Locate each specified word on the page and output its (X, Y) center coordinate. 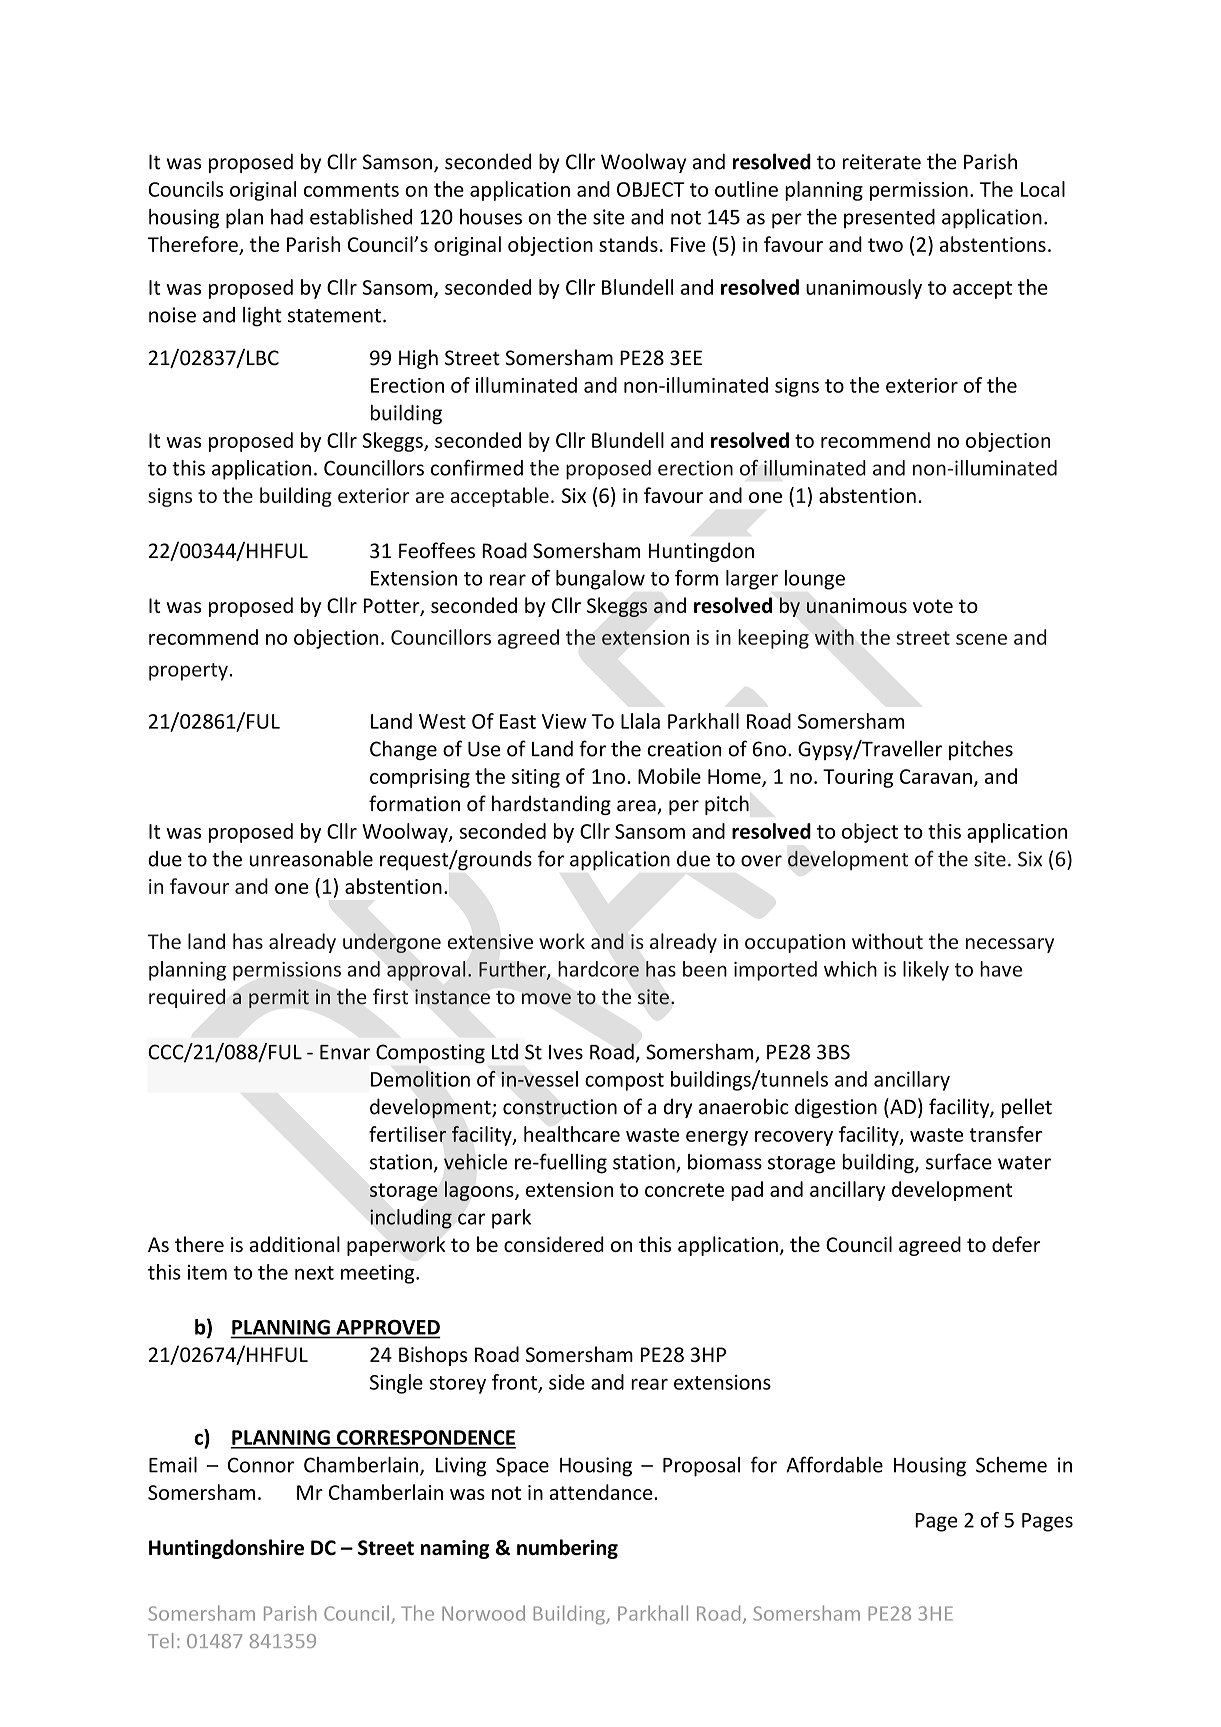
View (564, 721)
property (188, 672)
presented (889, 219)
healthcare (572, 1134)
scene (981, 639)
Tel (160, 1640)
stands (628, 244)
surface (959, 1161)
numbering (567, 1549)
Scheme (1011, 1465)
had (287, 217)
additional (295, 1244)
